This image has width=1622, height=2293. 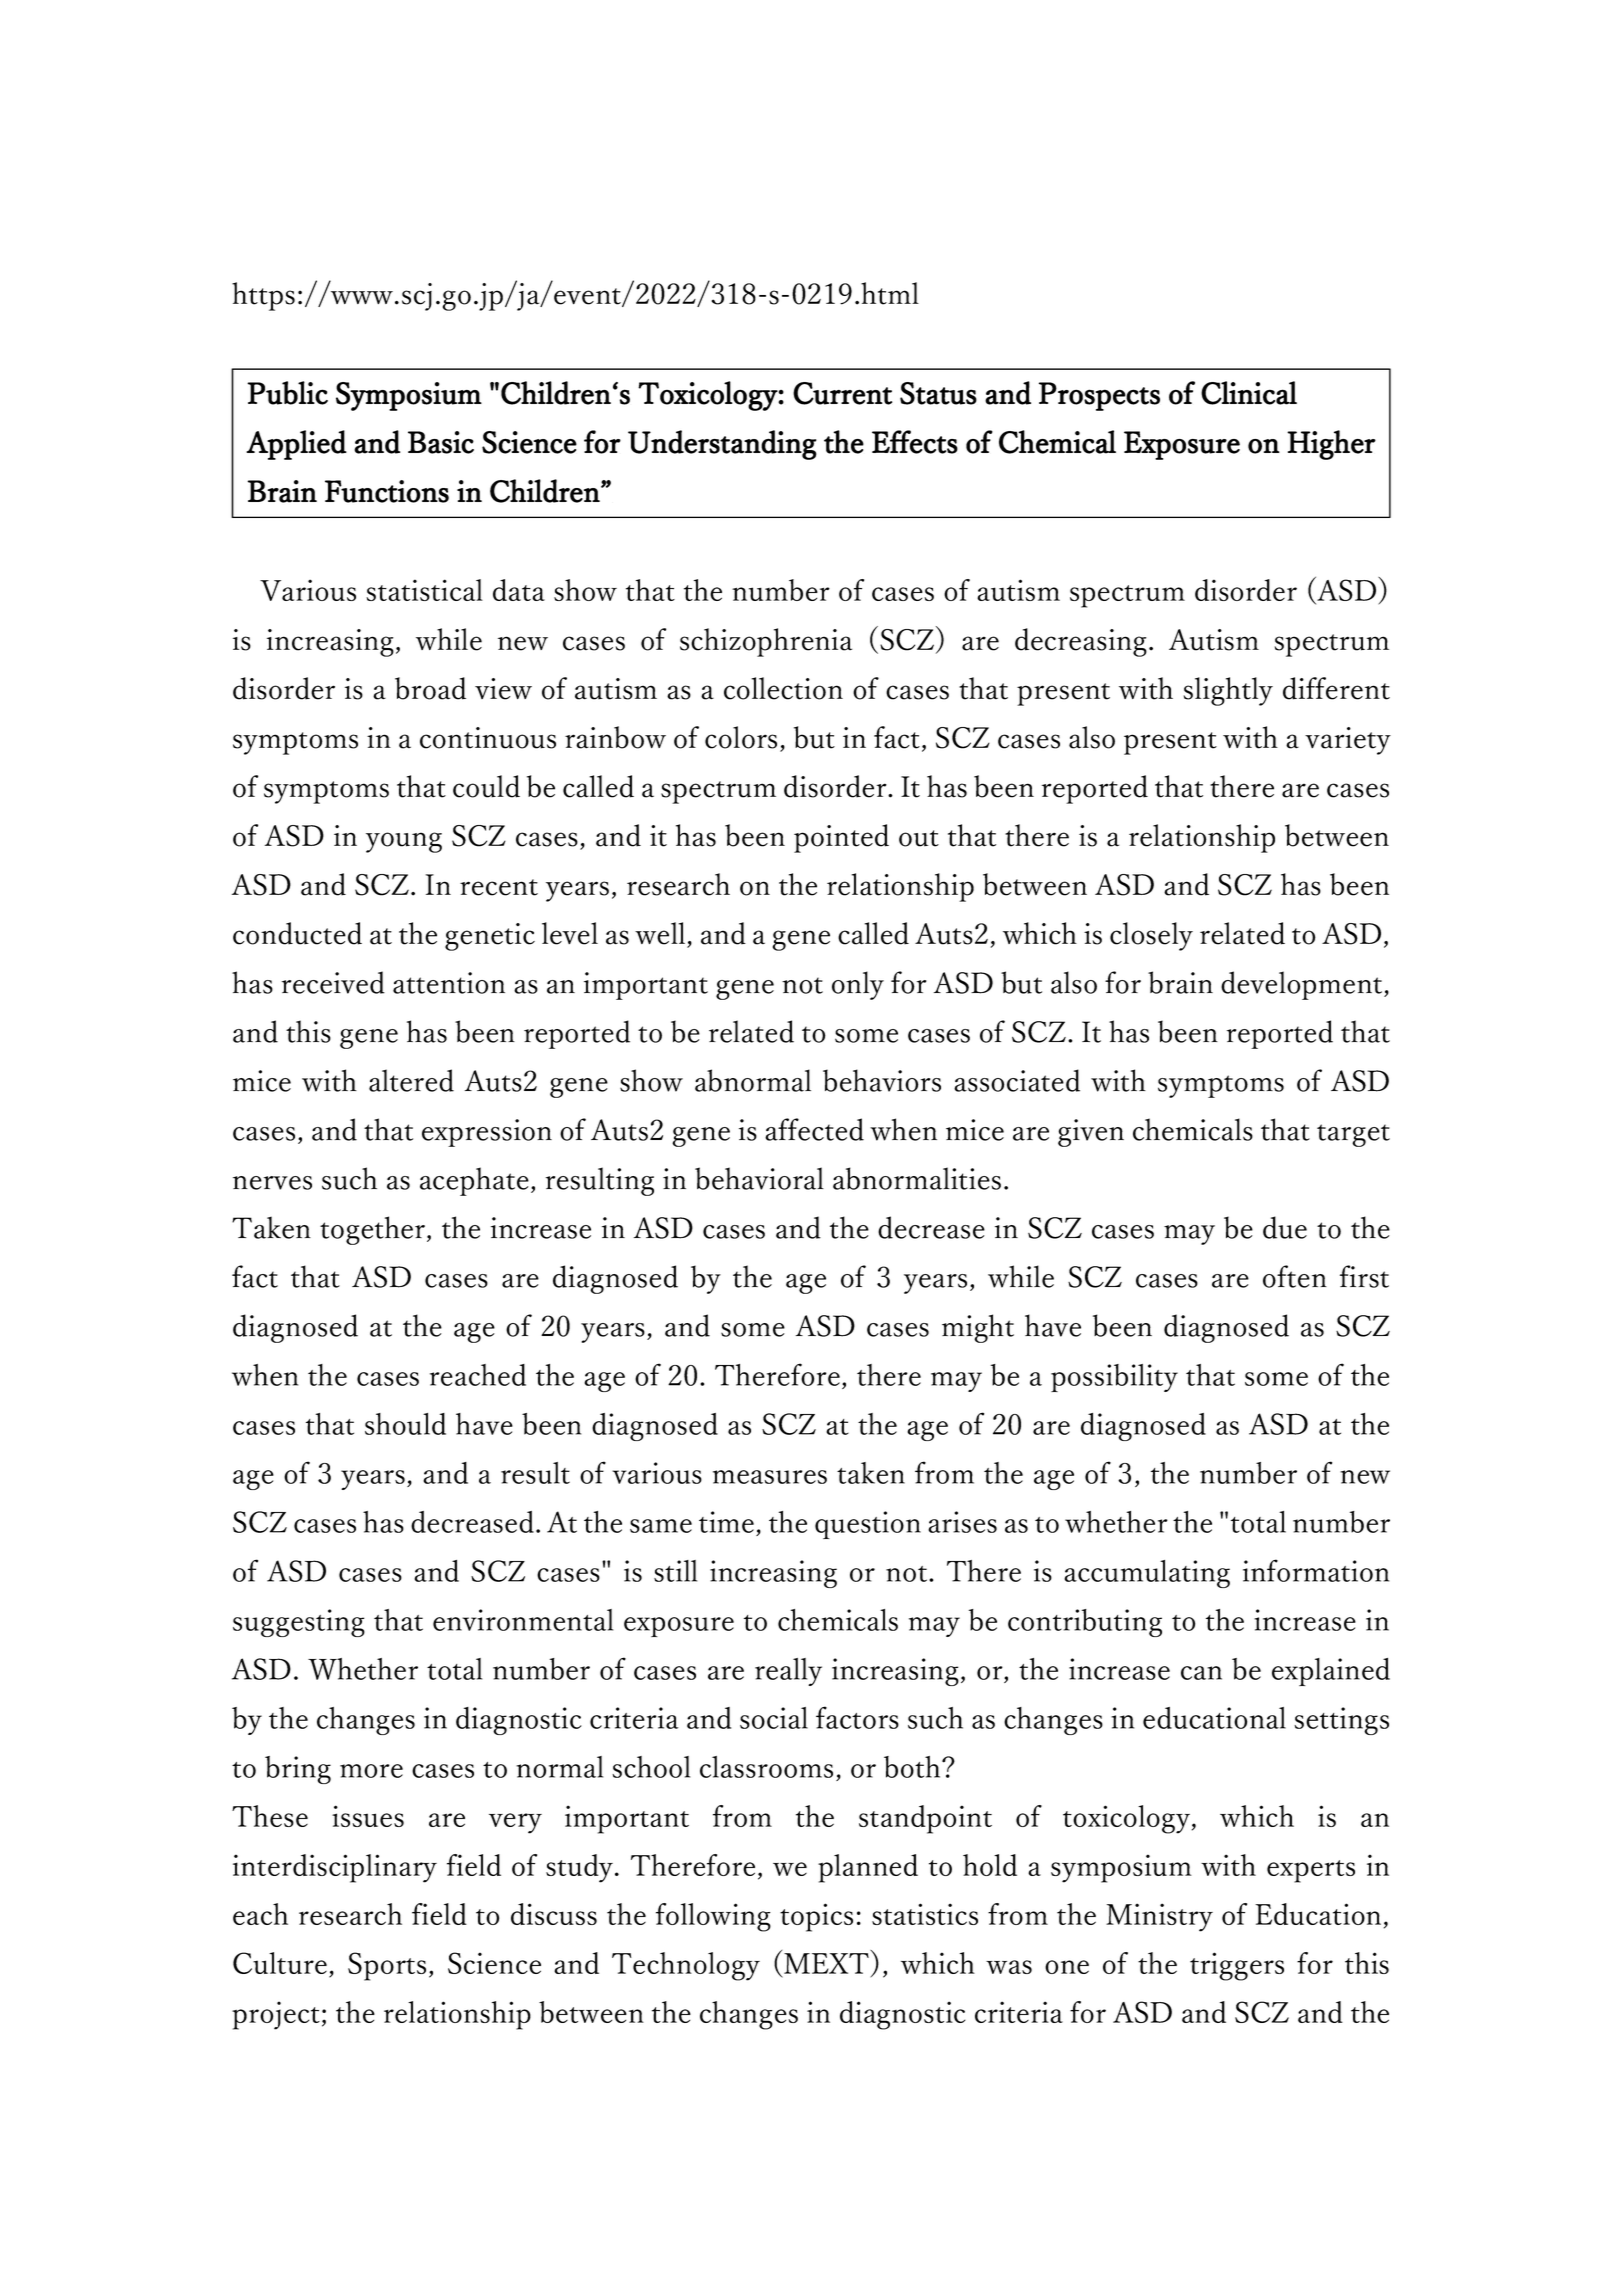 What do you see at coordinates (1285, 1227) in the image?
I see `due` at bounding box center [1285, 1227].
